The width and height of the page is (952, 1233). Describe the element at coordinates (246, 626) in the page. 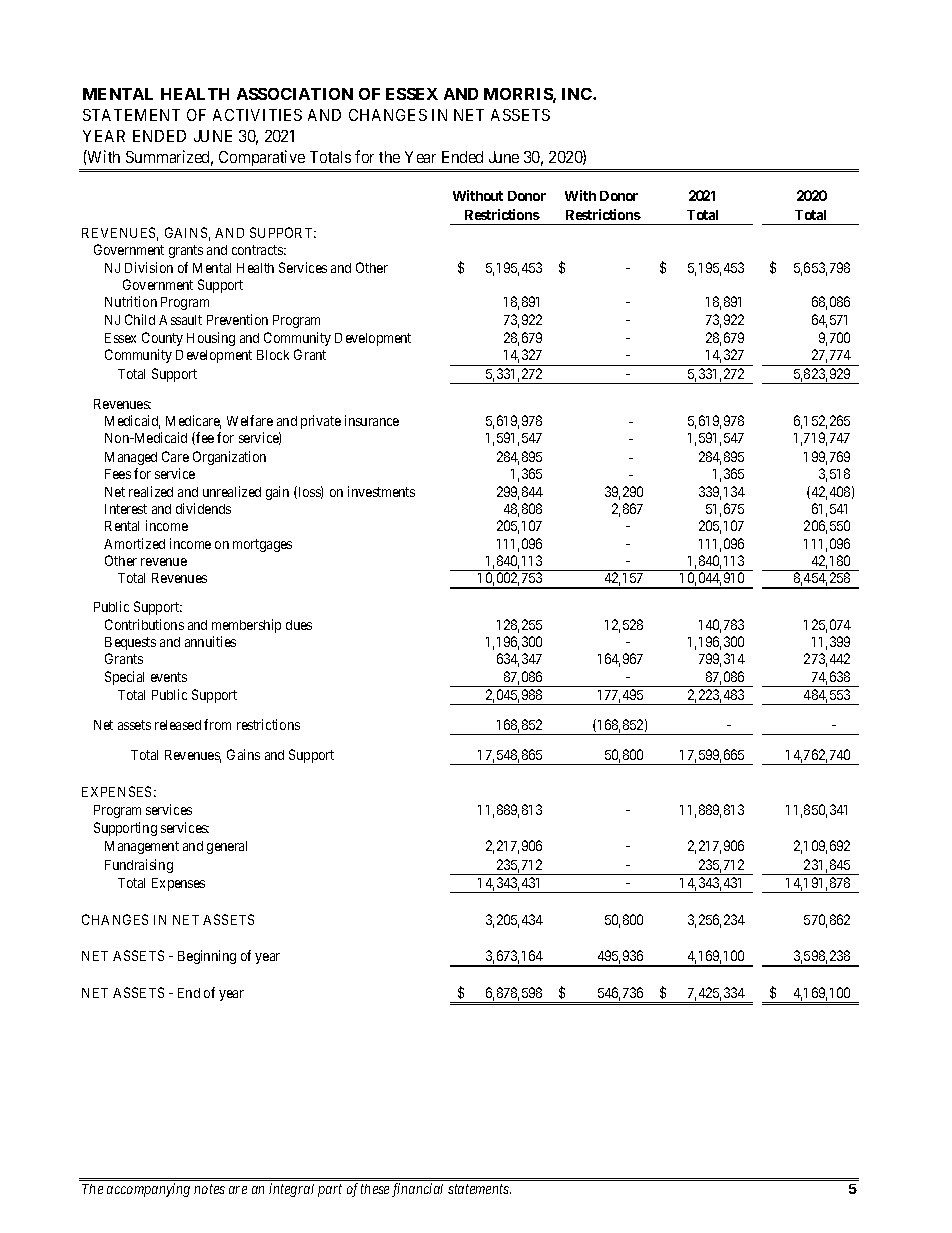

I see `membership` at that location.
